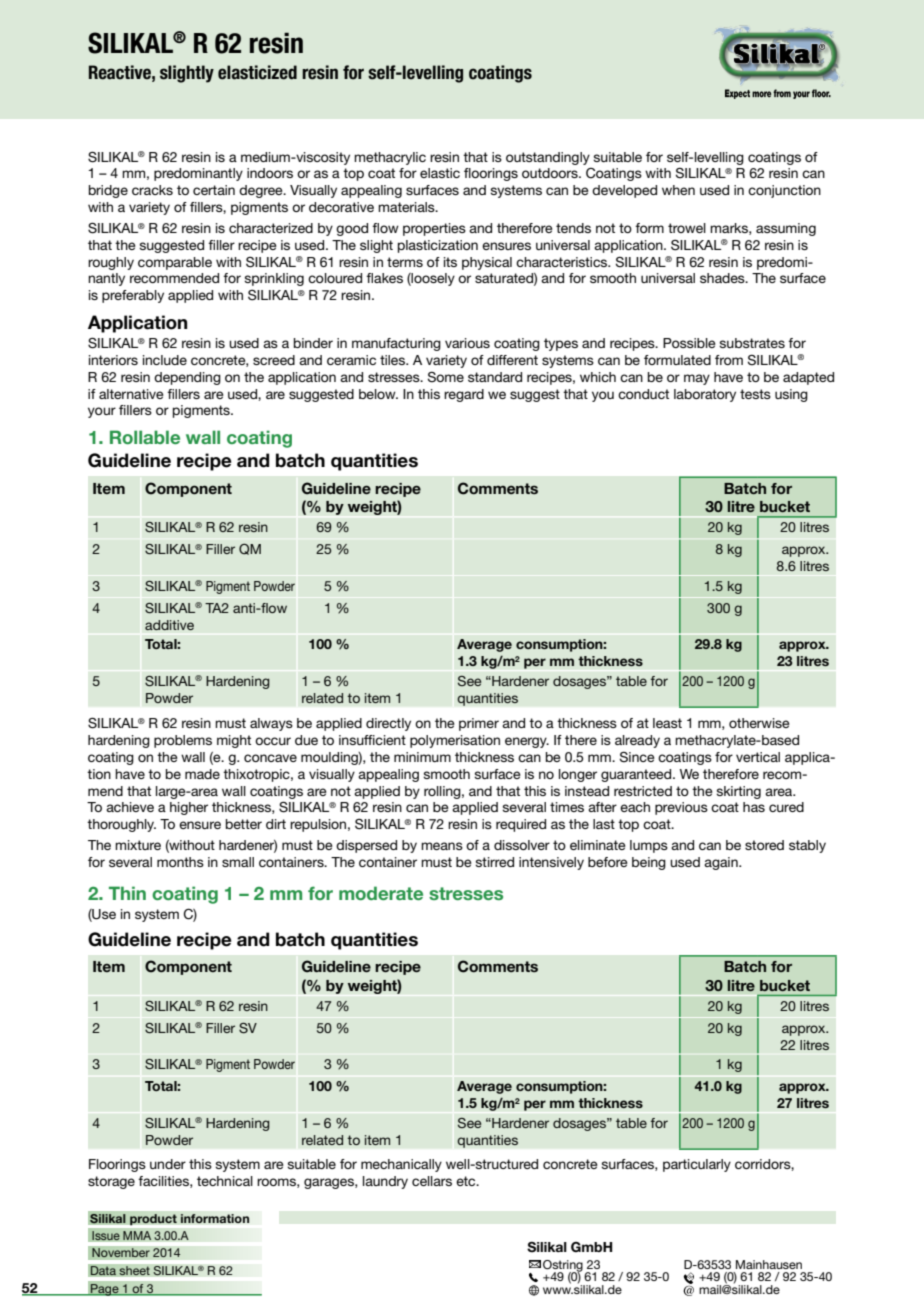 Image resolution: width=924 pixels, height=1308 pixels. I want to click on under, so click(168, 1164).
